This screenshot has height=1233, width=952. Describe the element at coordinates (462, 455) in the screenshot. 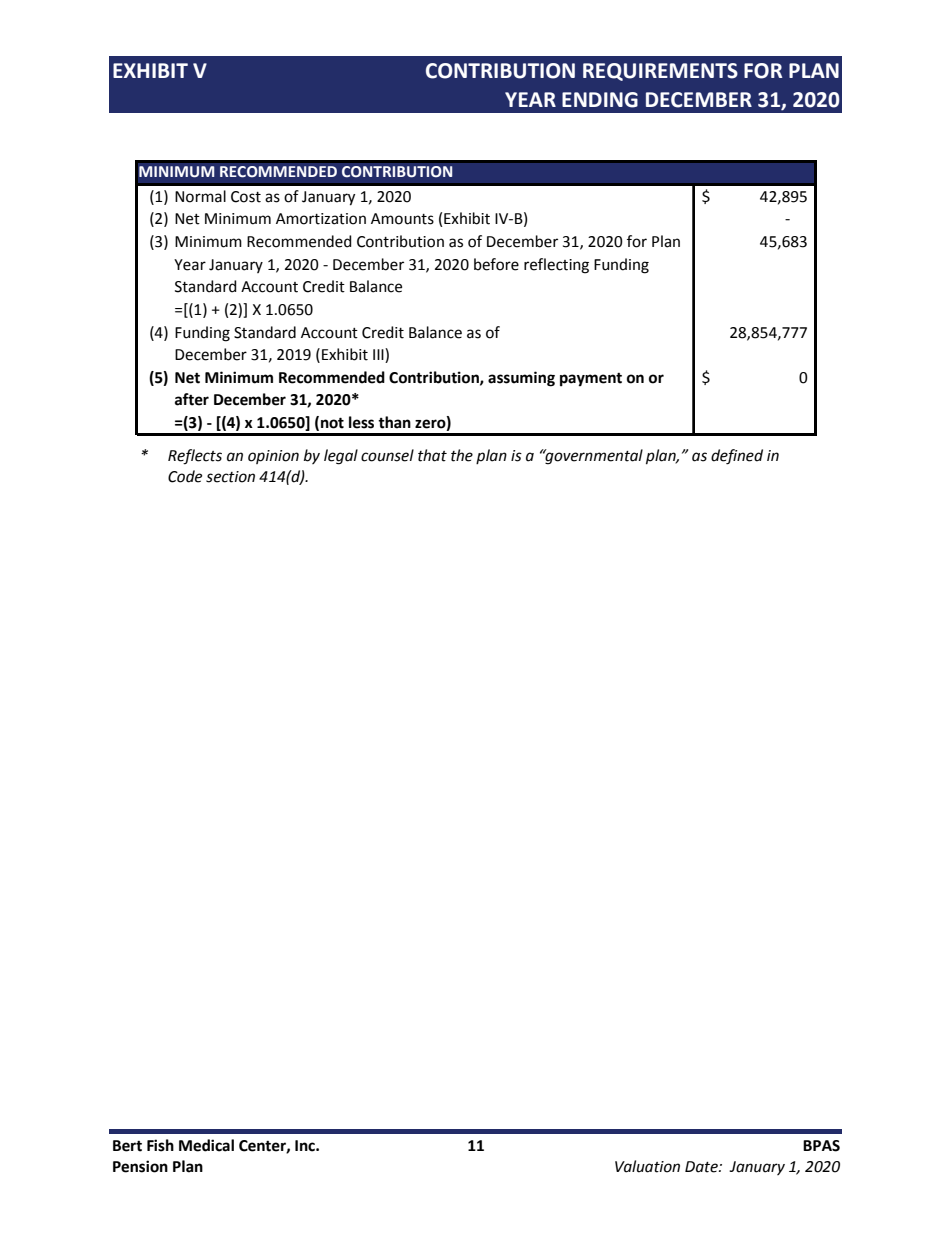

I see `the` at that location.
